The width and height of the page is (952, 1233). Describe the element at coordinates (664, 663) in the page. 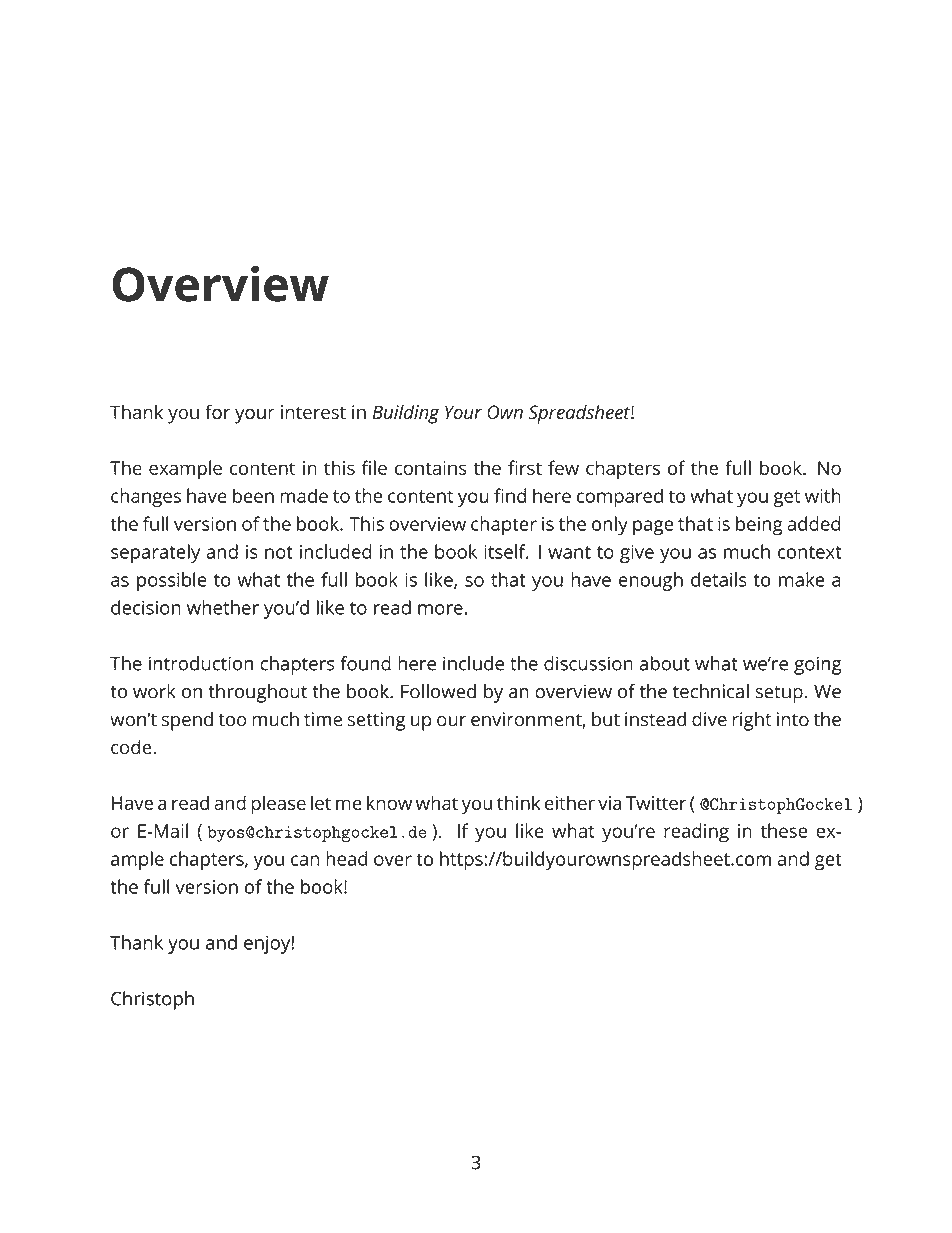

I see `about` at that location.
